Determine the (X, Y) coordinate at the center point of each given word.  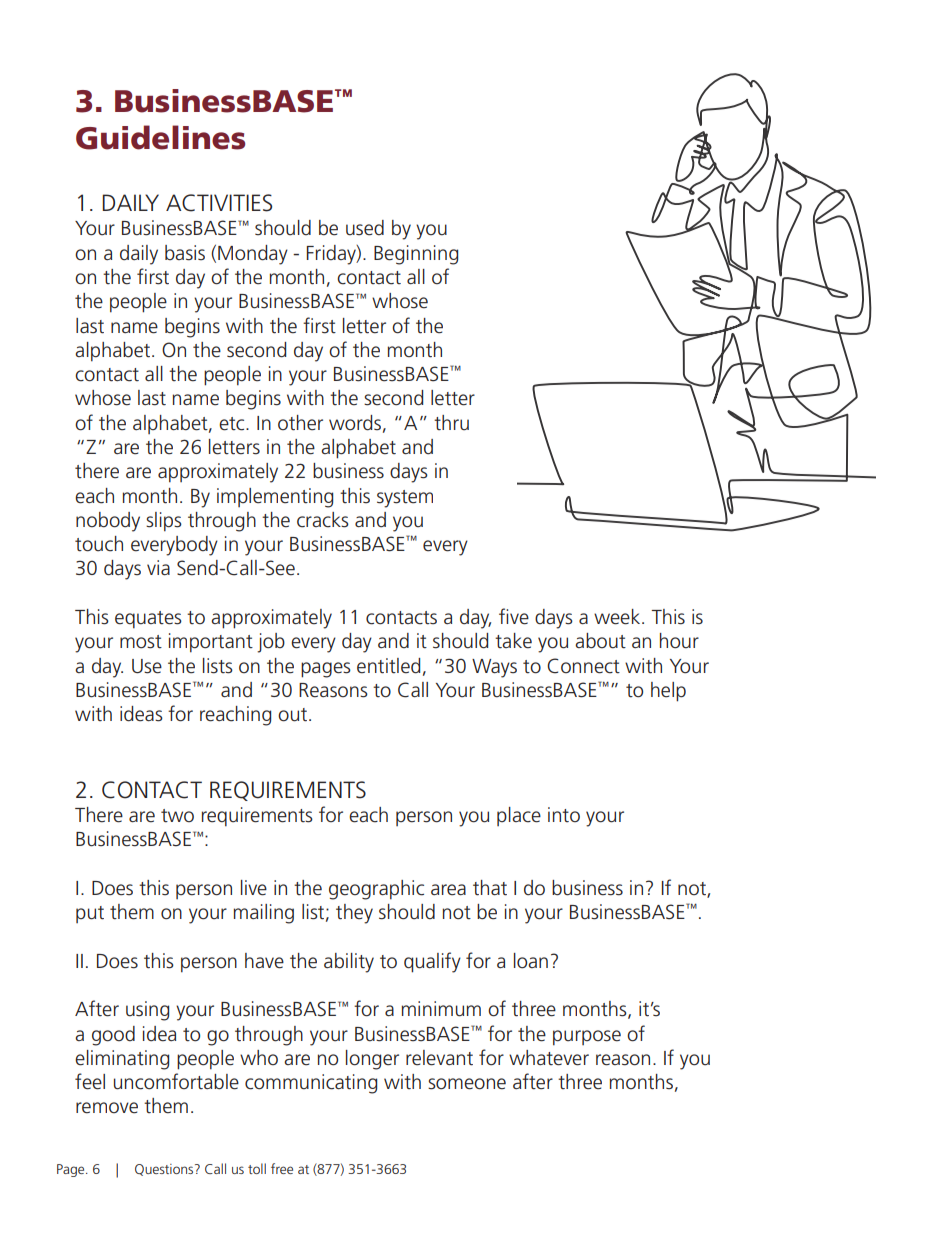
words (355, 423)
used (365, 228)
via (158, 567)
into (564, 814)
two (177, 816)
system (405, 499)
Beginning (416, 255)
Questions (165, 1170)
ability (349, 963)
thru (451, 423)
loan (531, 961)
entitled (388, 666)
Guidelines (160, 137)
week (618, 617)
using (147, 1011)
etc (233, 424)
